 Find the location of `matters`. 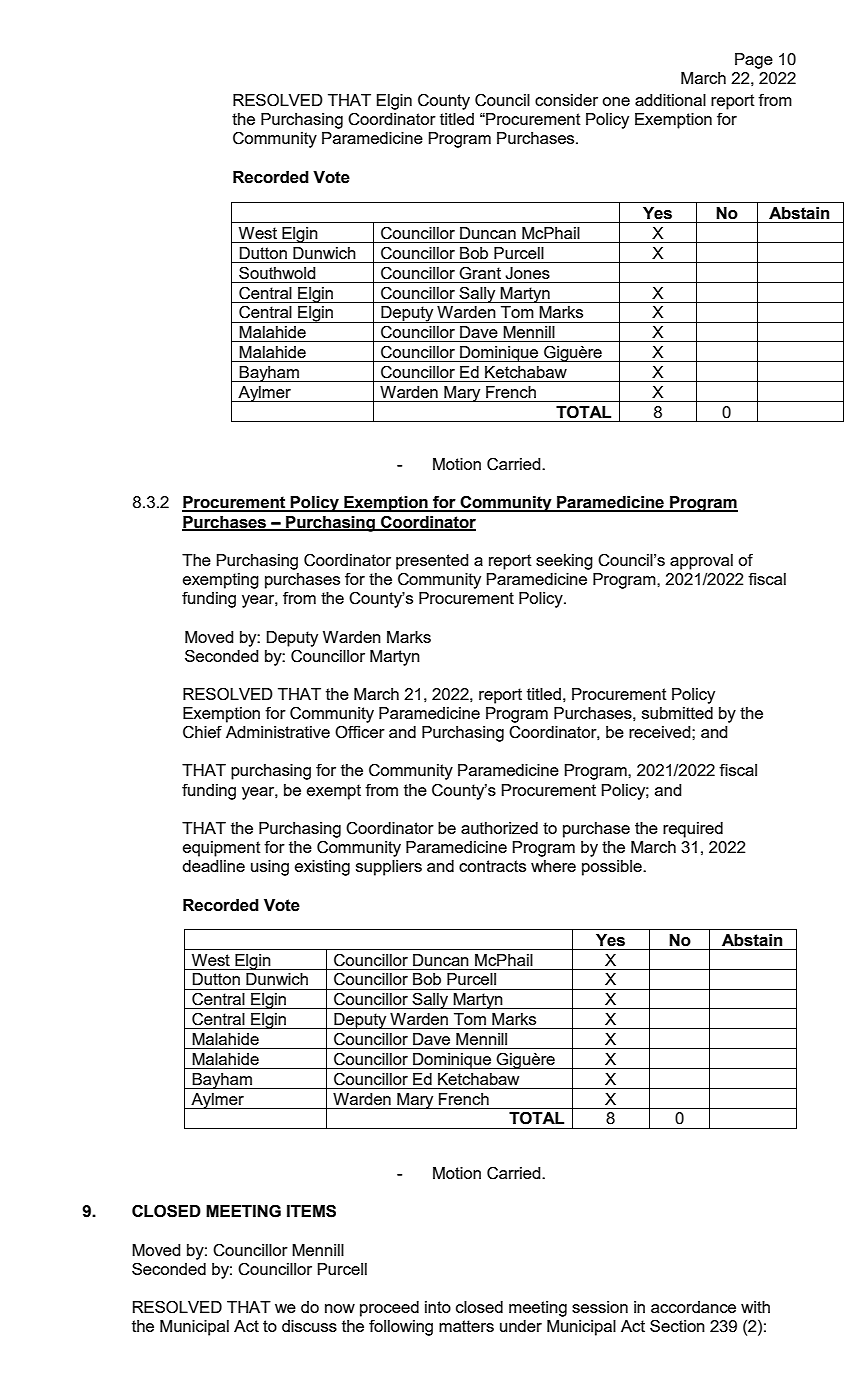

matters is located at coordinates (466, 1326).
